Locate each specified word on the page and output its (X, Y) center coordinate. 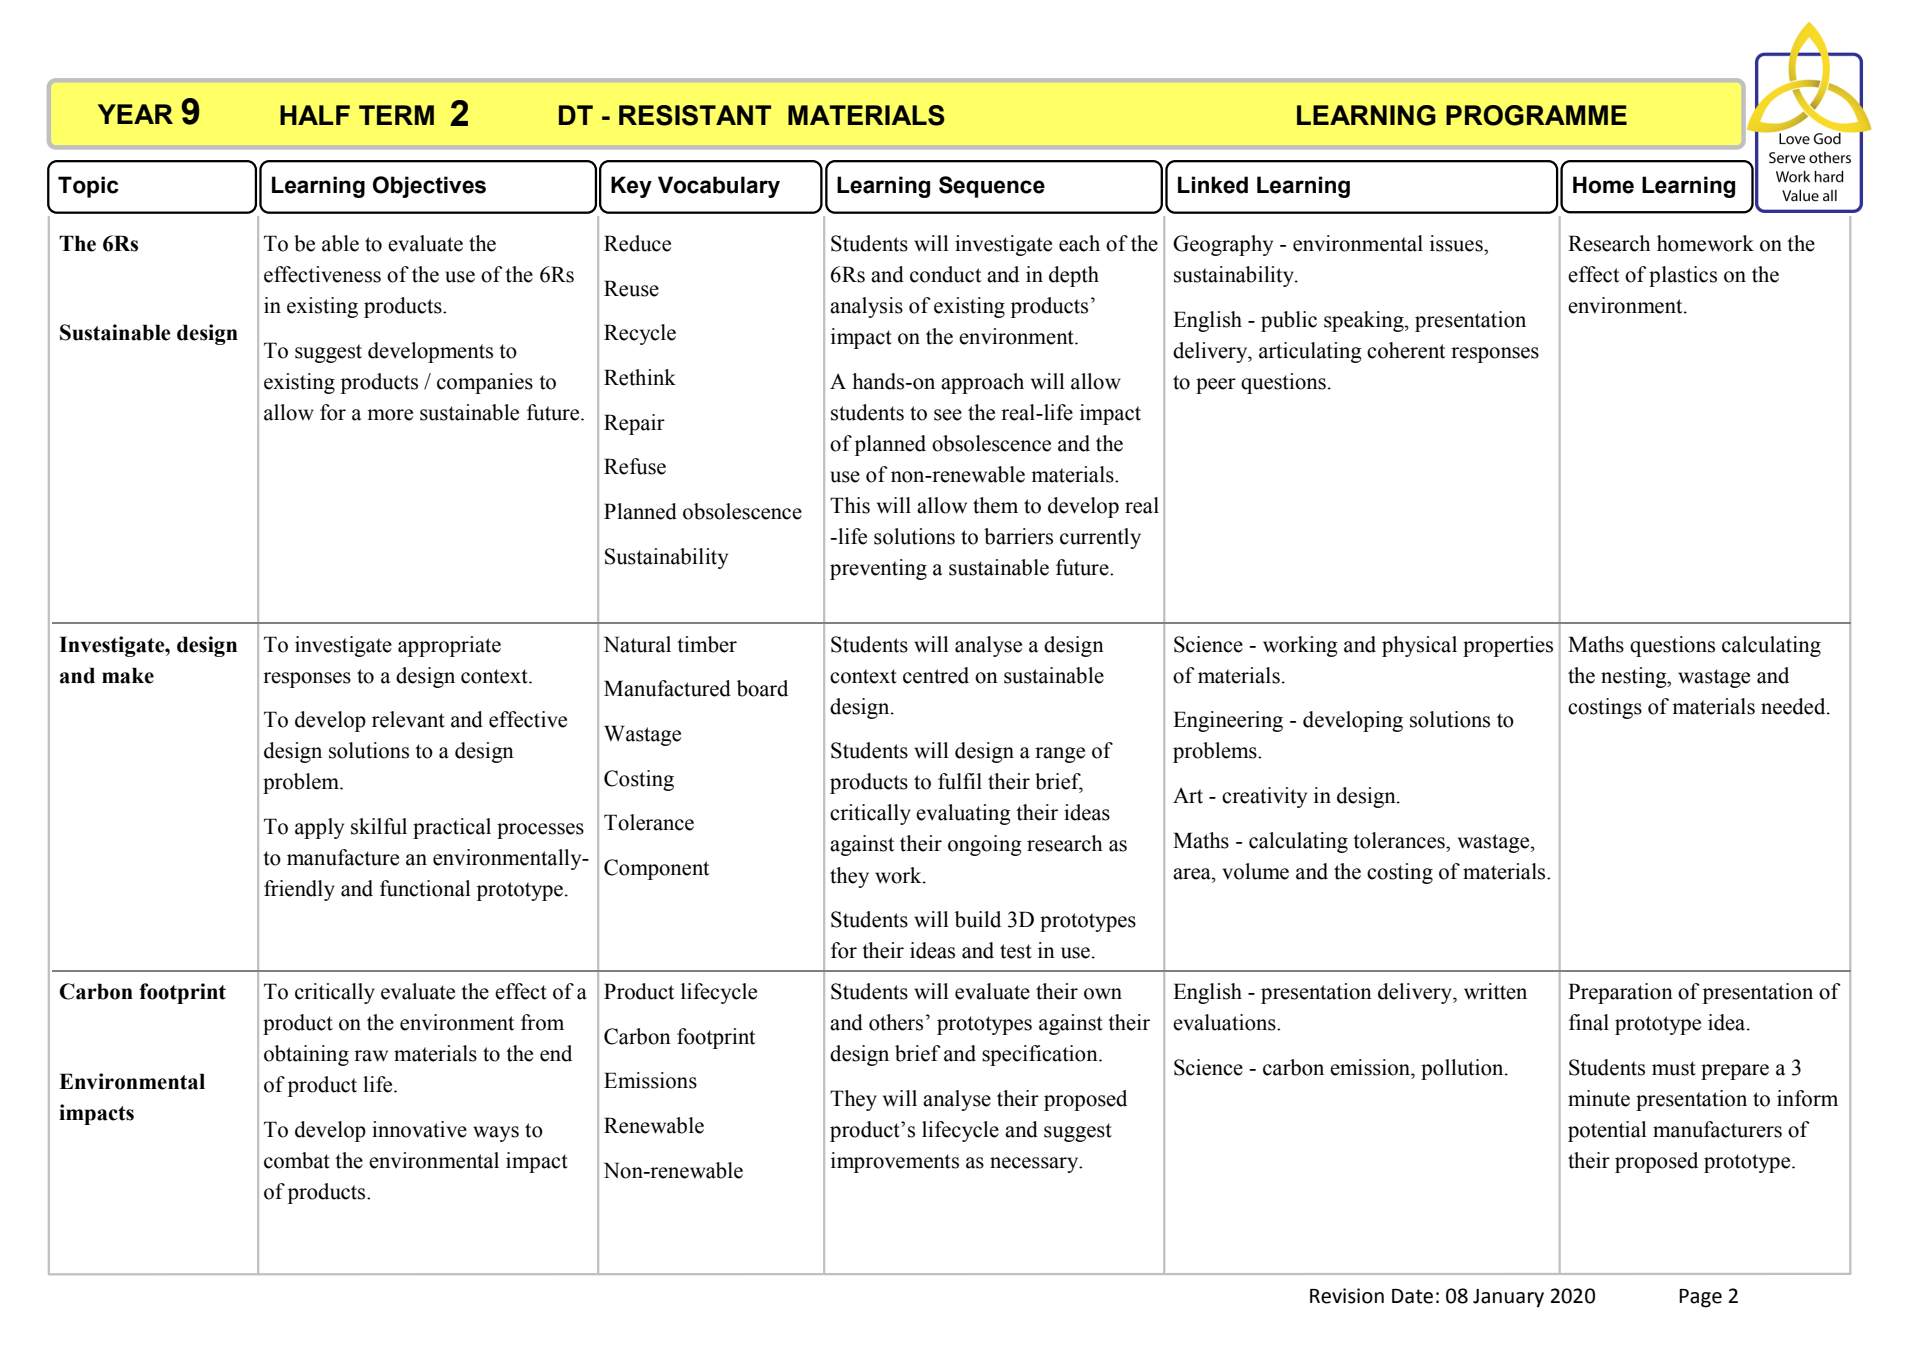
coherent (1406, 350)
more (390, 415)
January (1508, 1298)
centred (936, 675)
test (1016, 951)
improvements (895, 1162)
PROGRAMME (1536, 115)
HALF (315, 115)
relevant (408, 719)
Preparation (1620, 993)
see (948, 415)
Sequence (992, 187)
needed (1794, 706)
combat (297, 1160)
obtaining (306, 1055)
